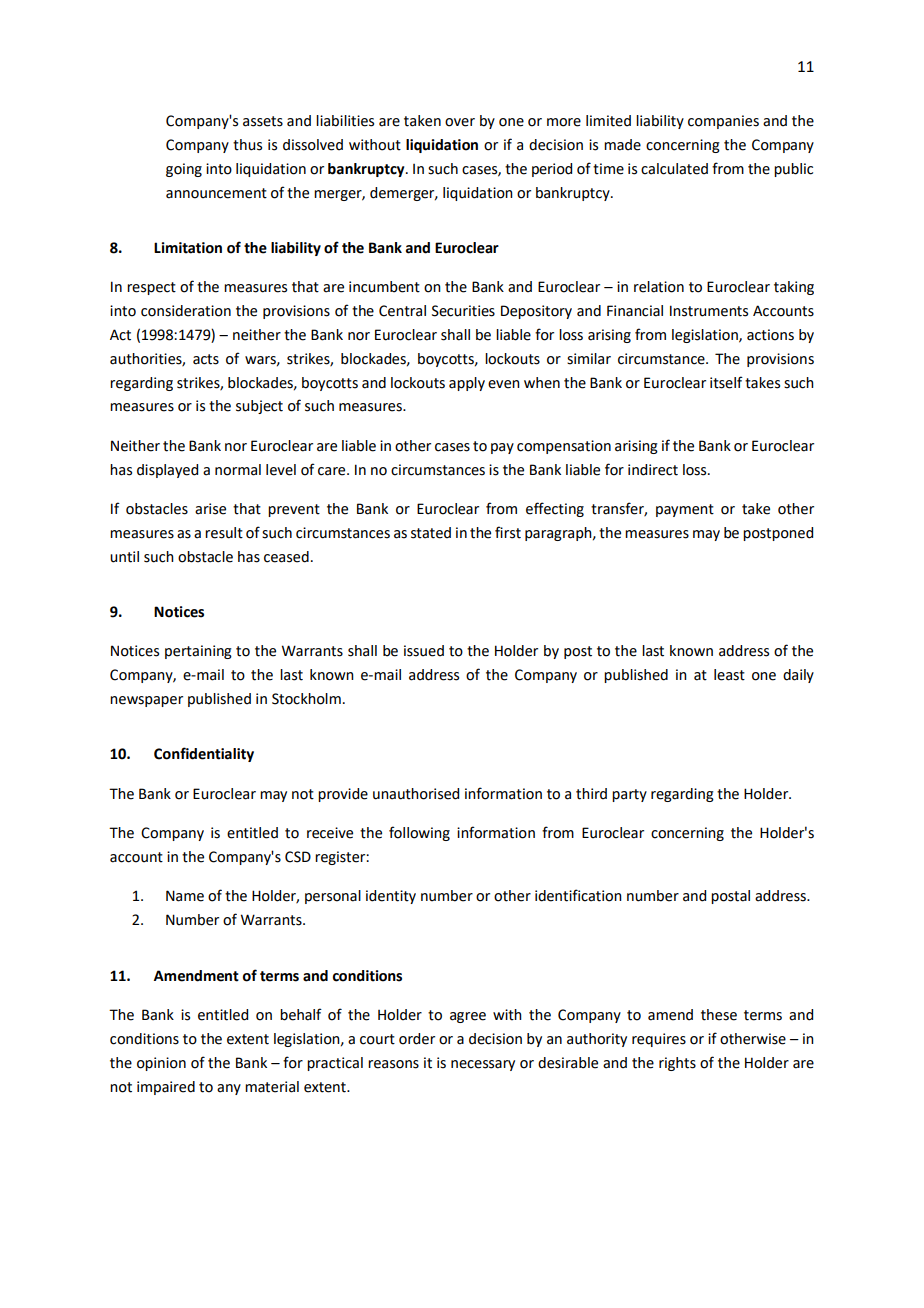 The image size is (924, 1308). Describe the element at coordinates (184, 170) in the screenshot. I see `going` at that location.
